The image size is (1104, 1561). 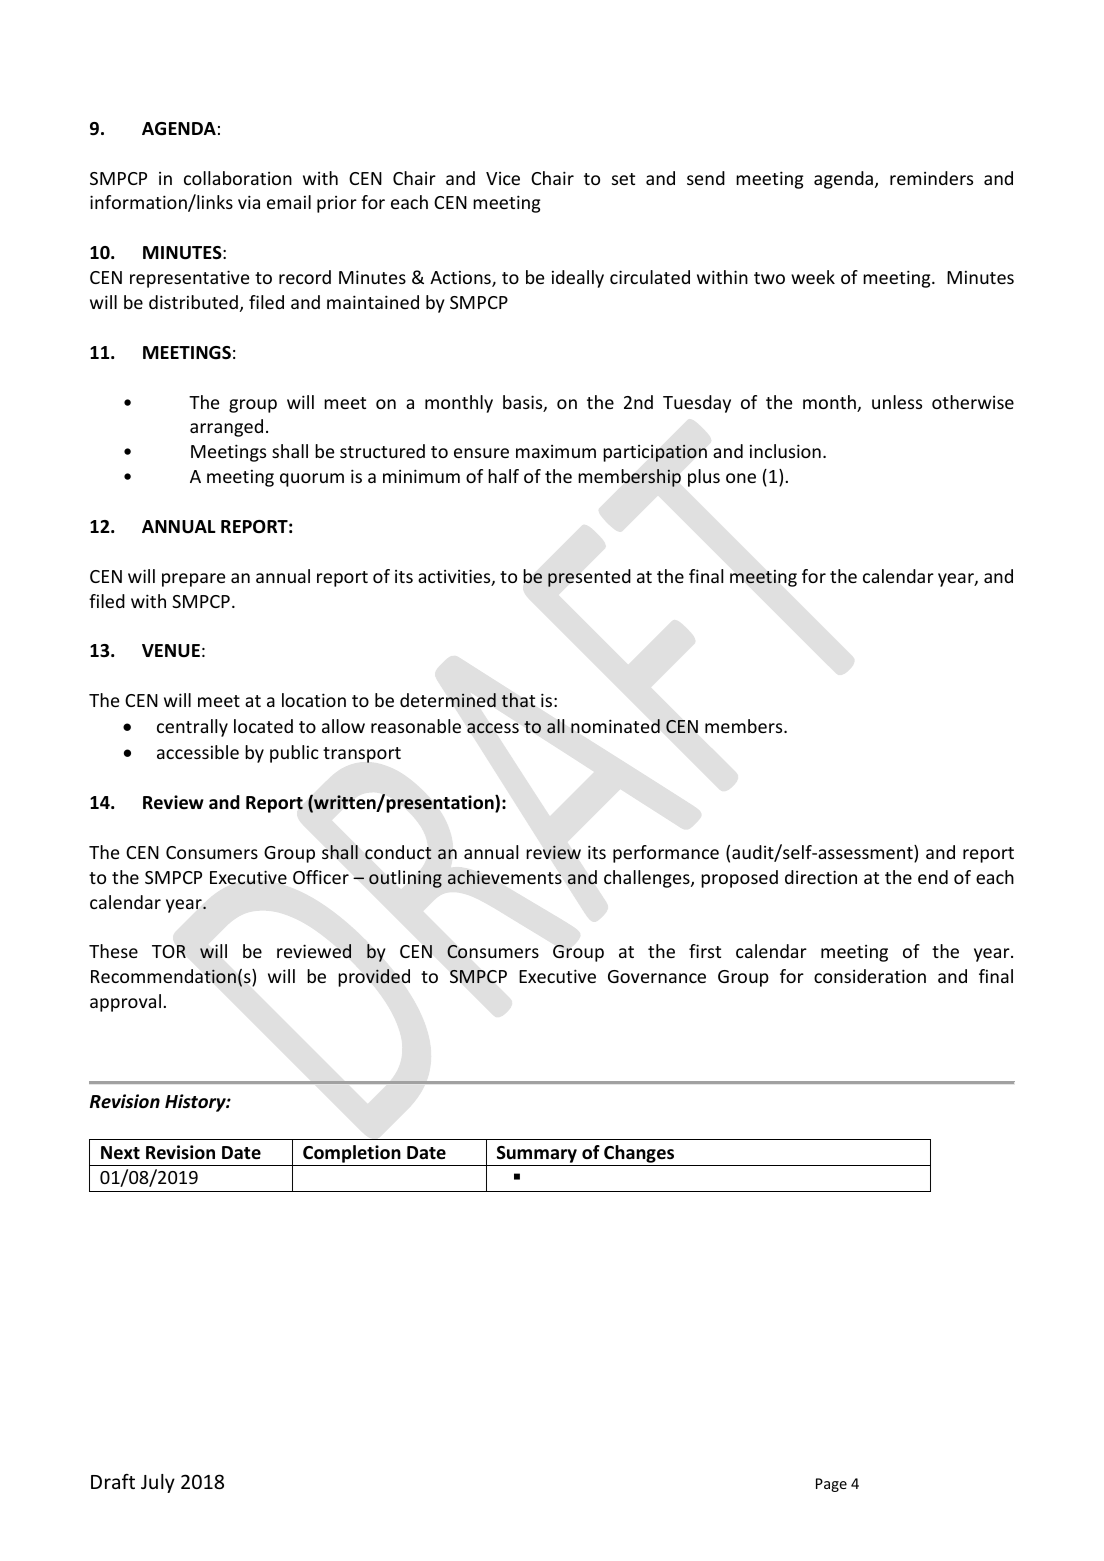 What do you see at coordinates (113, 951) in the image?
I see `These` at bounding box center [113, 951].
